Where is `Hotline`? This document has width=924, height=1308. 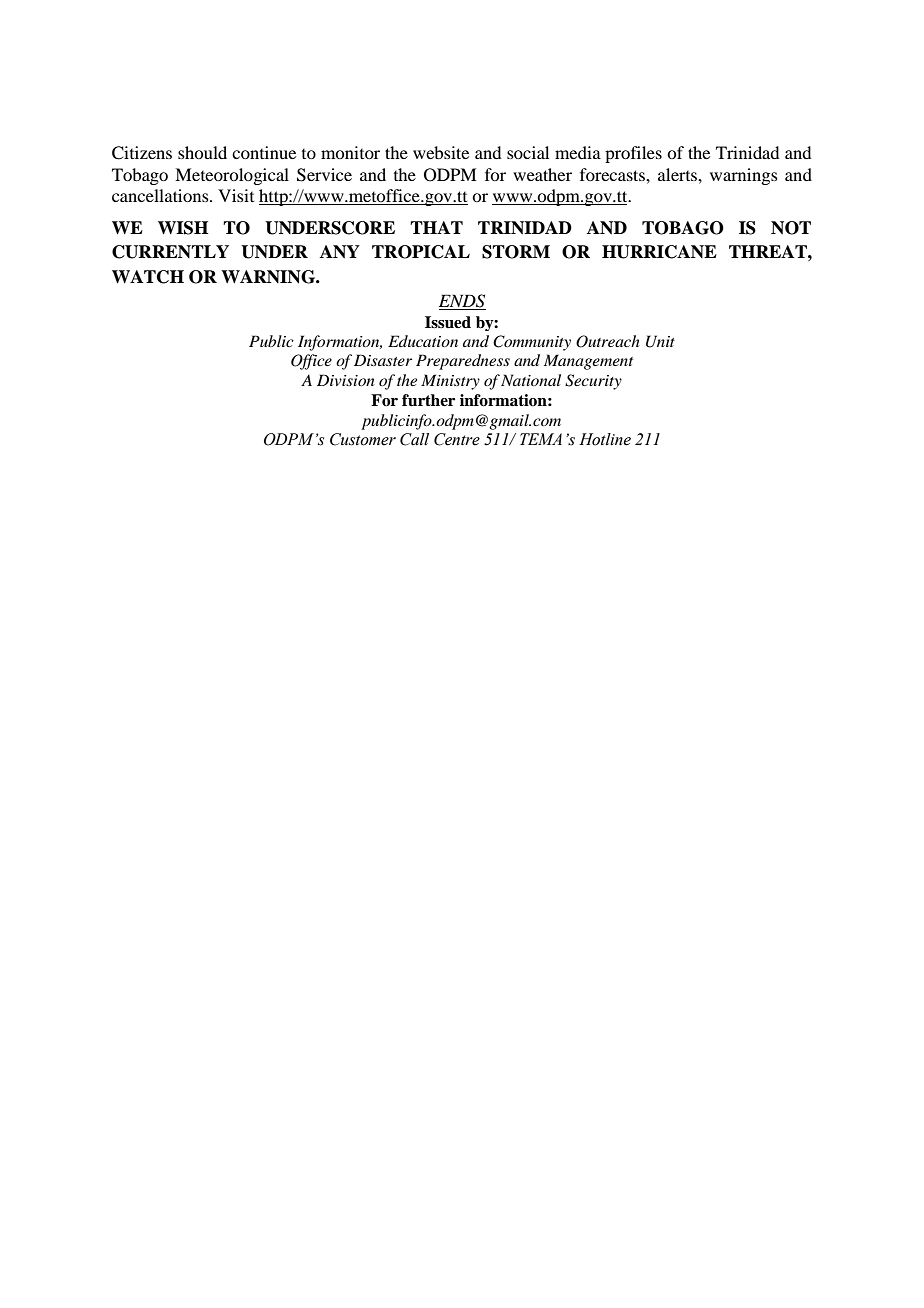
Hotline is located at coordinates (605, 439).
